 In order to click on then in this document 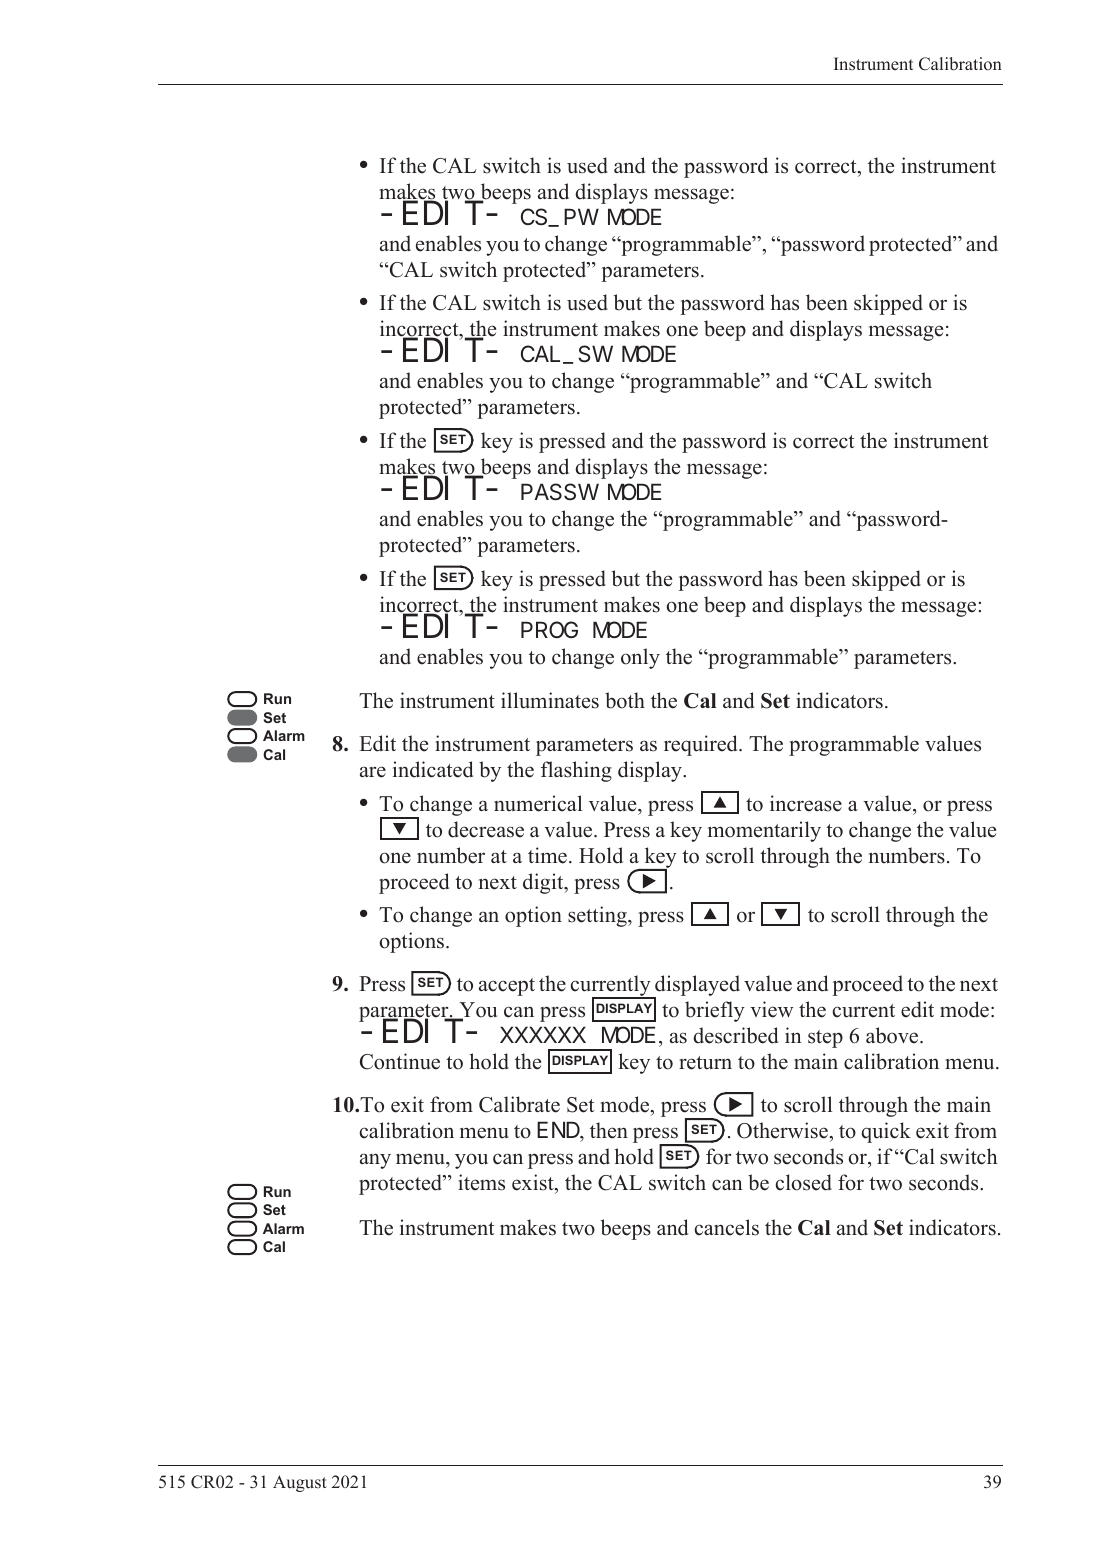, I will do `click(609, 1130)`.
